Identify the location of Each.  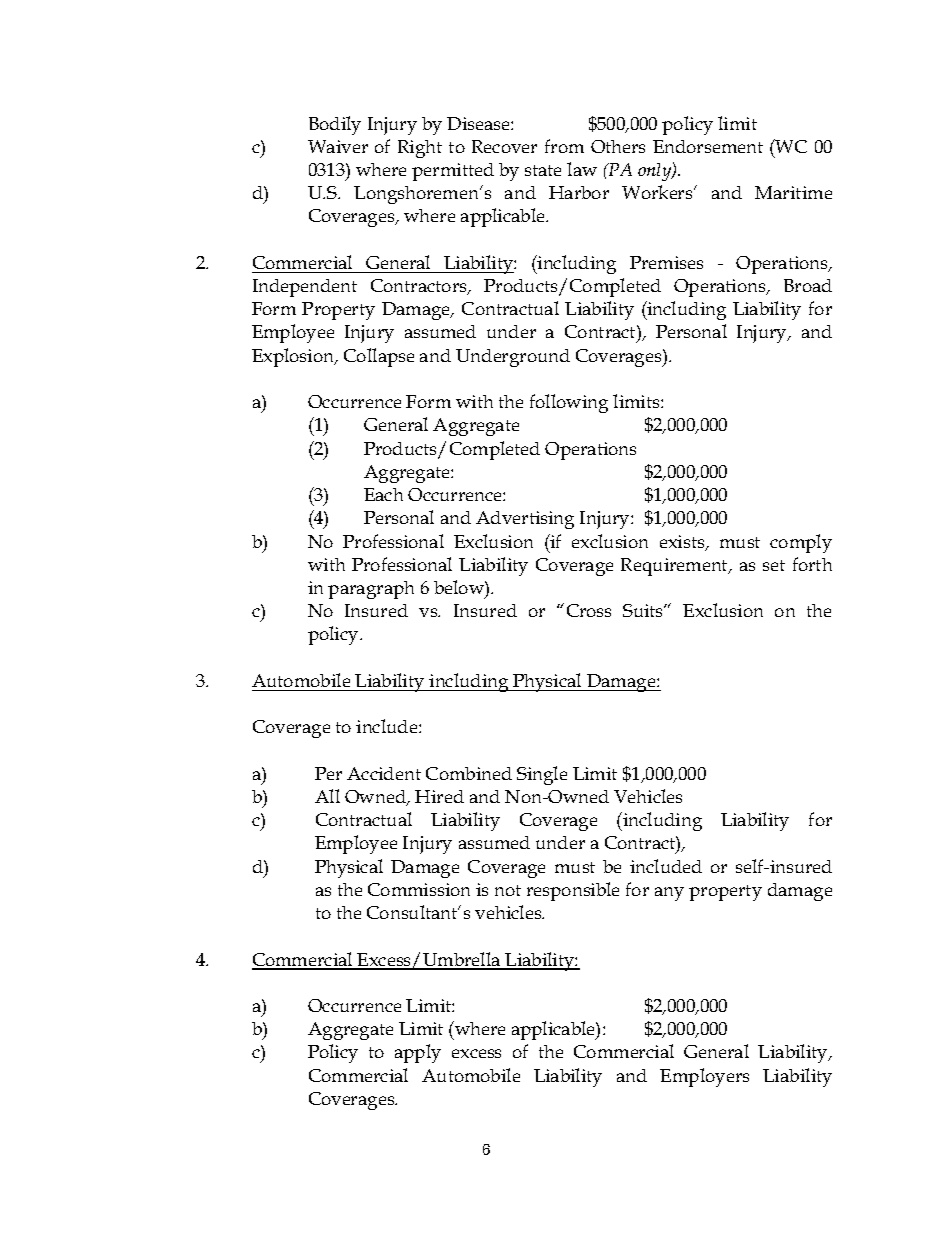
(383, 494).
